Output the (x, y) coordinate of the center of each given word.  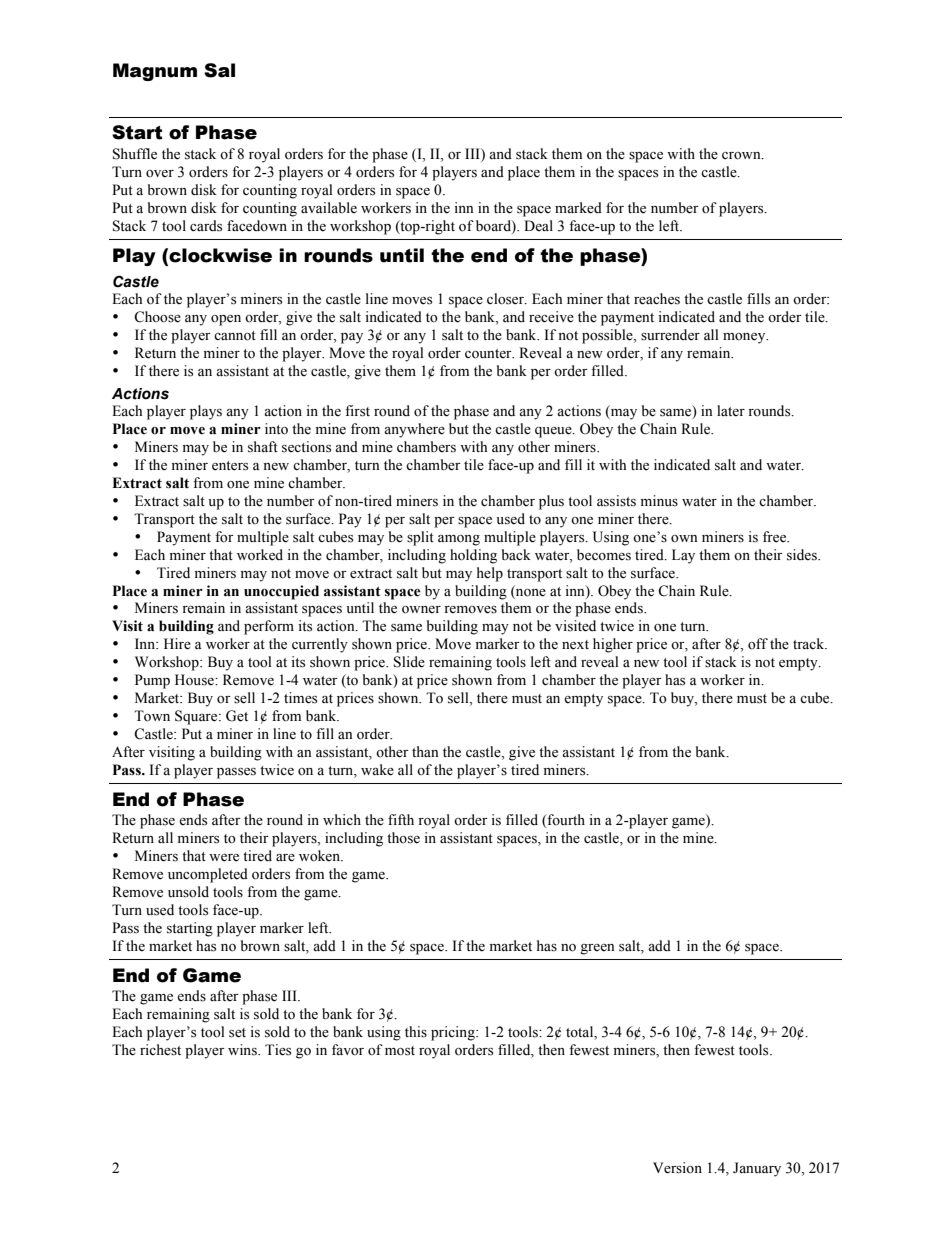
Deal (538, 226)
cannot (235, 336)
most (400, 1051)
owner (421, 610)
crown (742, 156)
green (597, 949)
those (403, 838)
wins (243, 1050)
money (745, 338)
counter (489, 354)
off (758, 644)
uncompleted (208, 875)
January (757, 1169)
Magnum (155, 72)
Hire (177, 644)
